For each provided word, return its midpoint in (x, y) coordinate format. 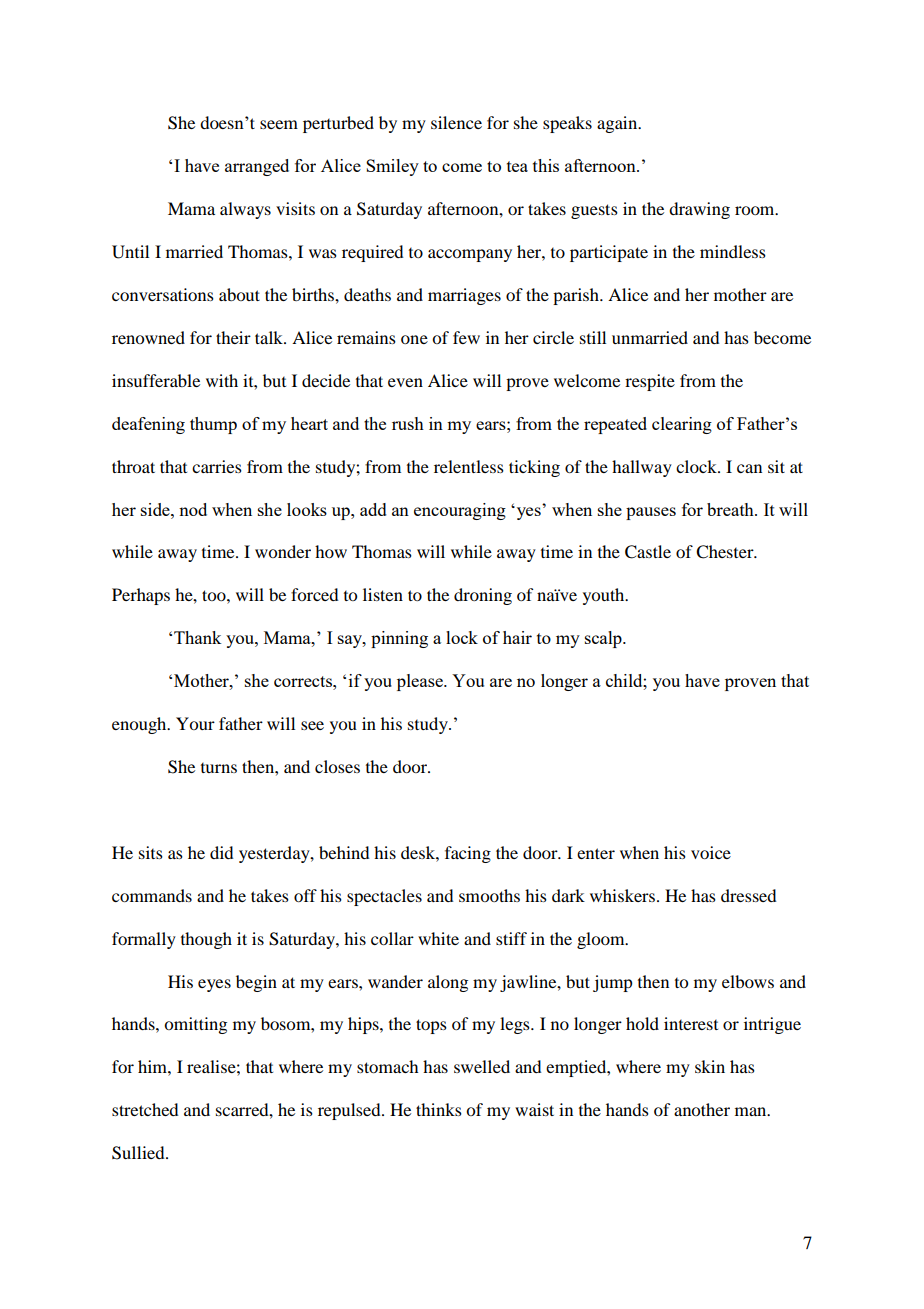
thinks (439, 1109)
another (702, 1109)
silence (456, 122)
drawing (699, 210)
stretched (145, 1109)
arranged (257, 167)
